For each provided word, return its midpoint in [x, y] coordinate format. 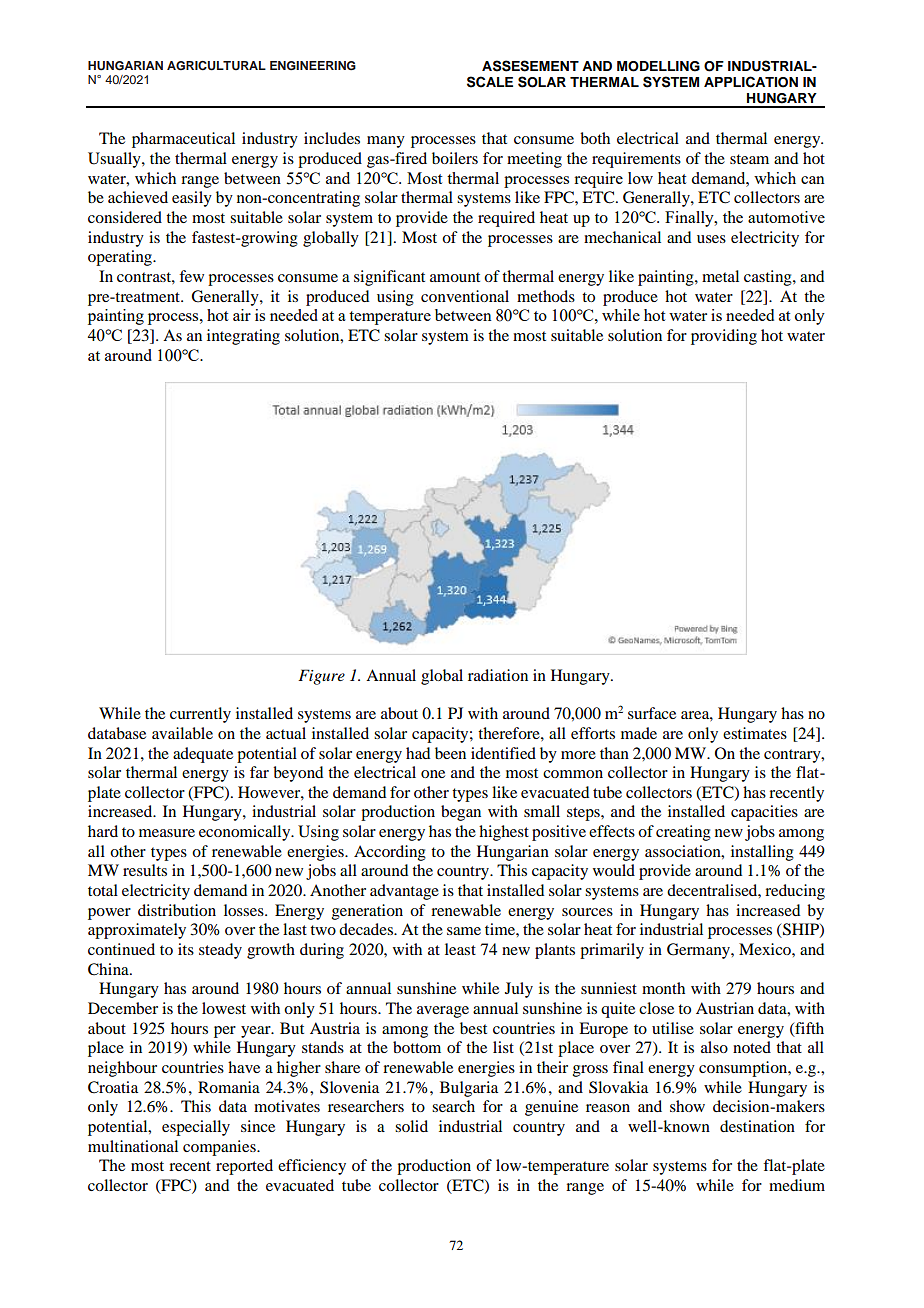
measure [167, 833]
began [461, 813]
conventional [465, 296]
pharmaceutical [183, 140]
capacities [764, 813]
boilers [455, 158]
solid [411, 1126]
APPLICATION [751, 82]
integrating [243, 337]
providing [724, 337]
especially [196, 1128]
